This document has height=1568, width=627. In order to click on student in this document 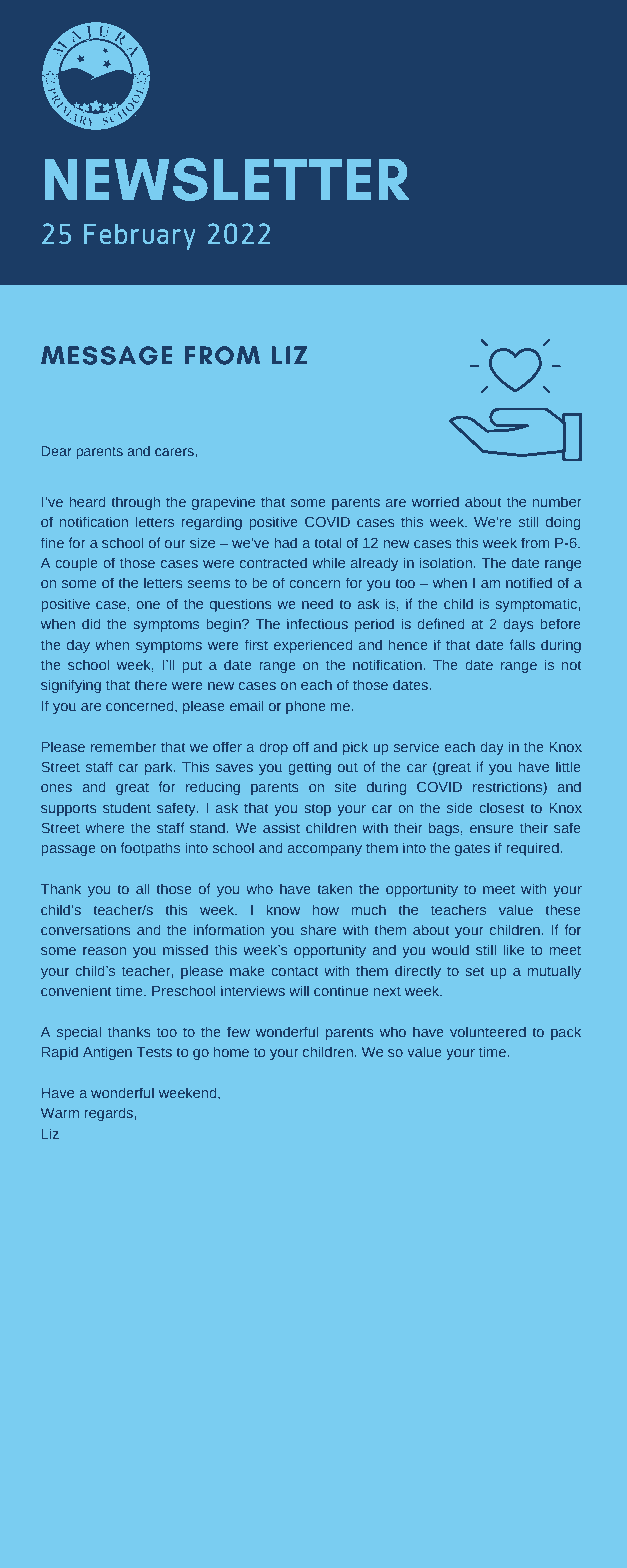, I will do `click(127, 807)`.
